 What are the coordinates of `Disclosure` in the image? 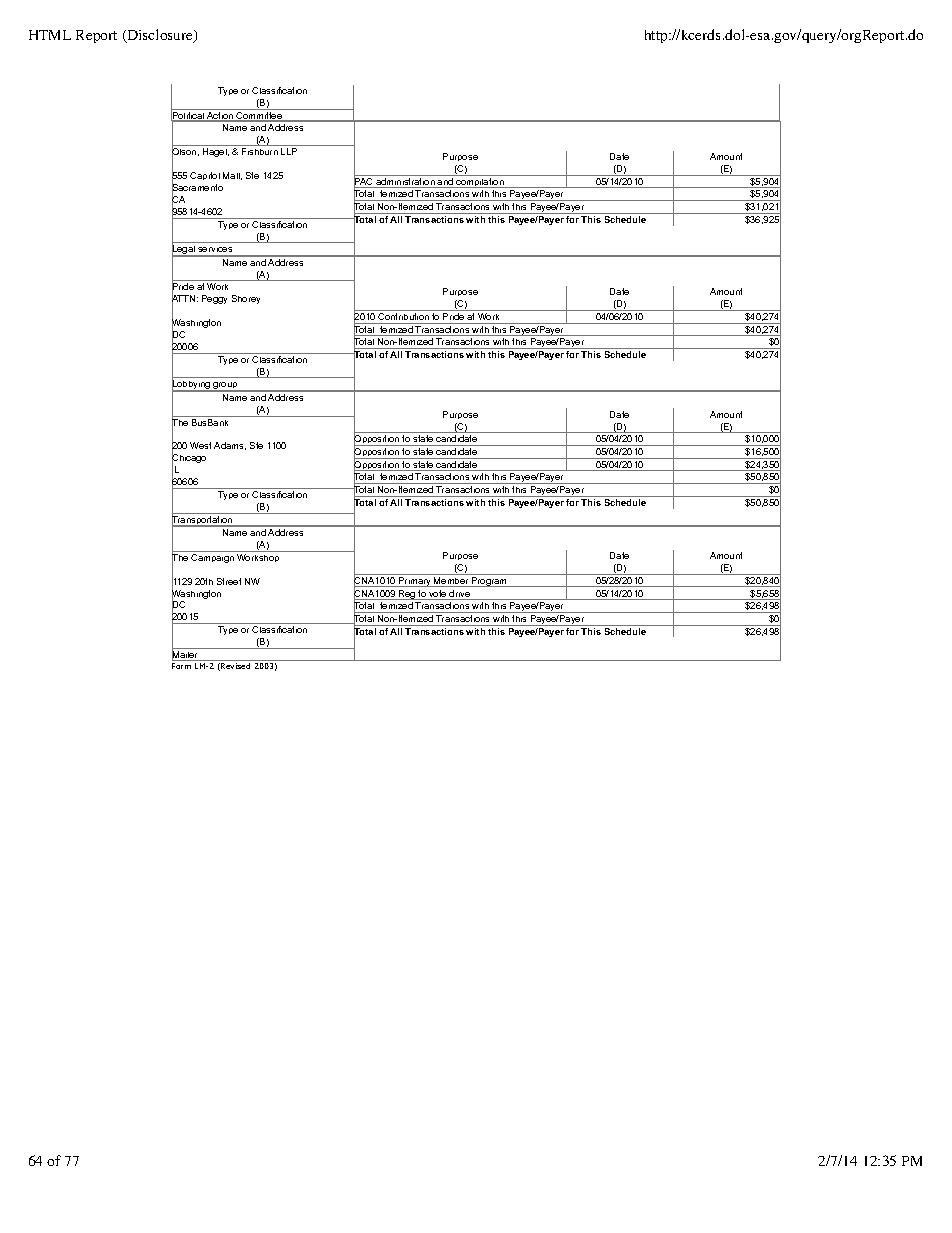 It's located at (160, 36).
